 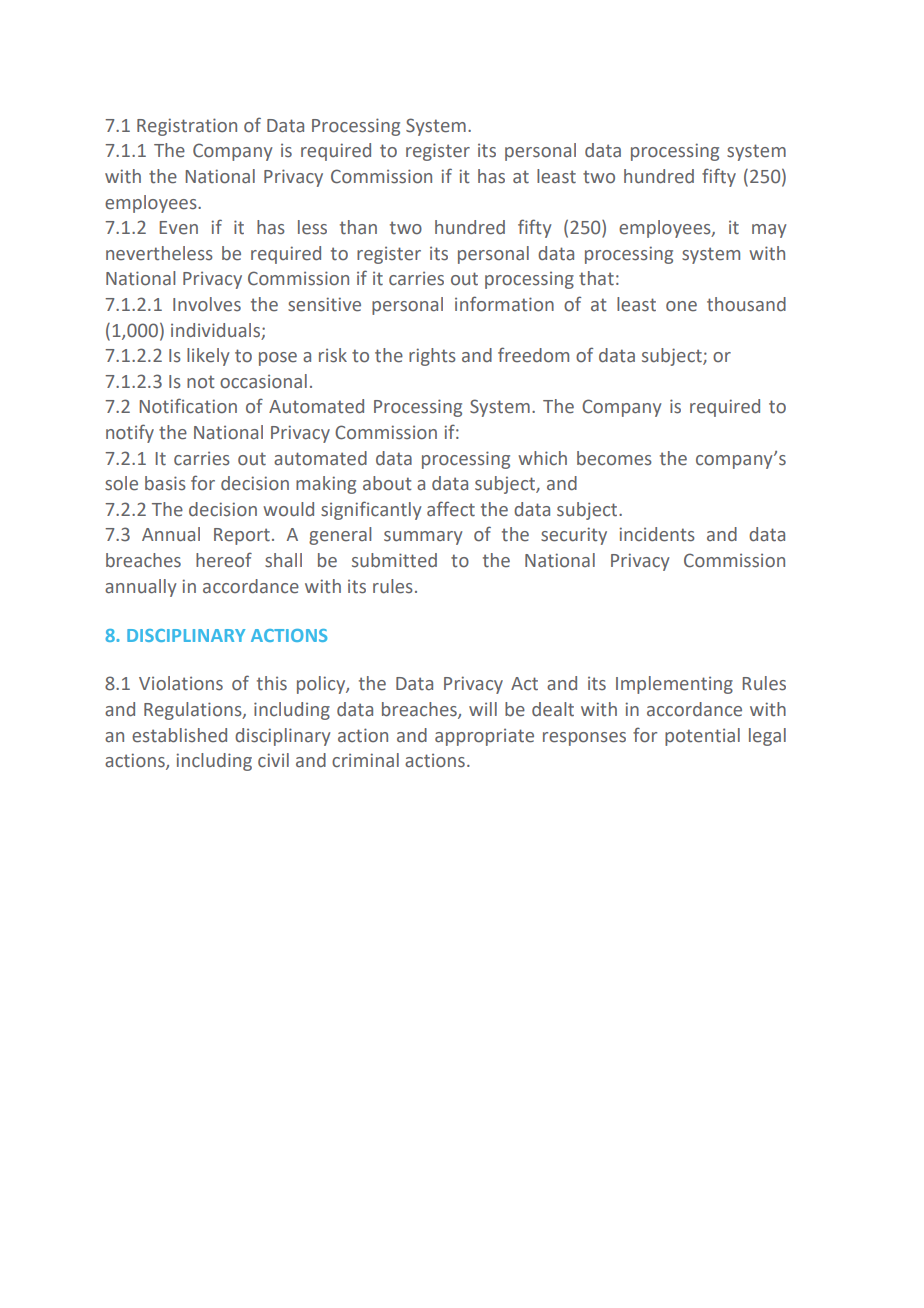 What do you see at coordinates (358, 227) in the page?
I see `than` at bounding box center [358, 227].
